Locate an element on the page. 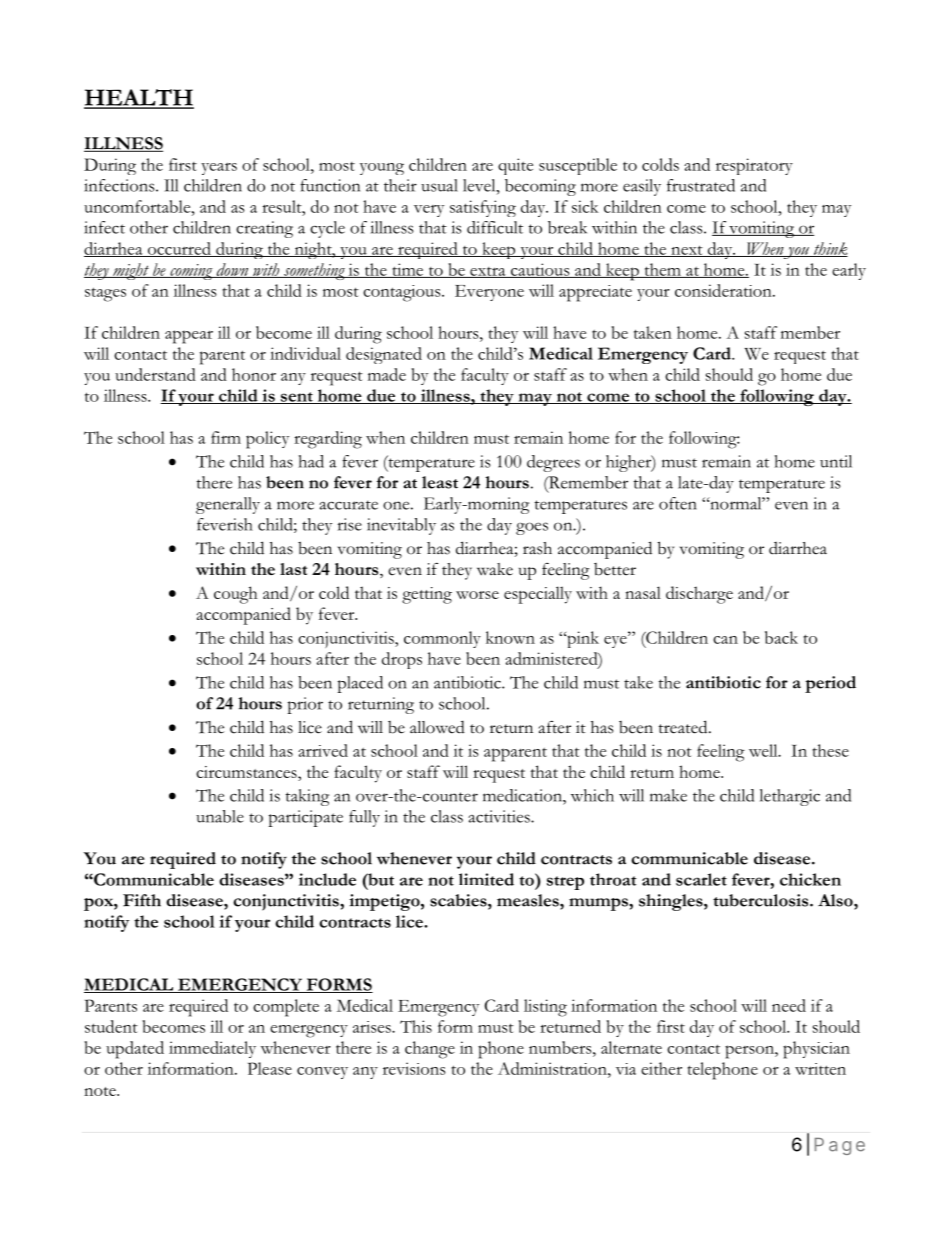  respiratory is located at coordinates (754, 166).
